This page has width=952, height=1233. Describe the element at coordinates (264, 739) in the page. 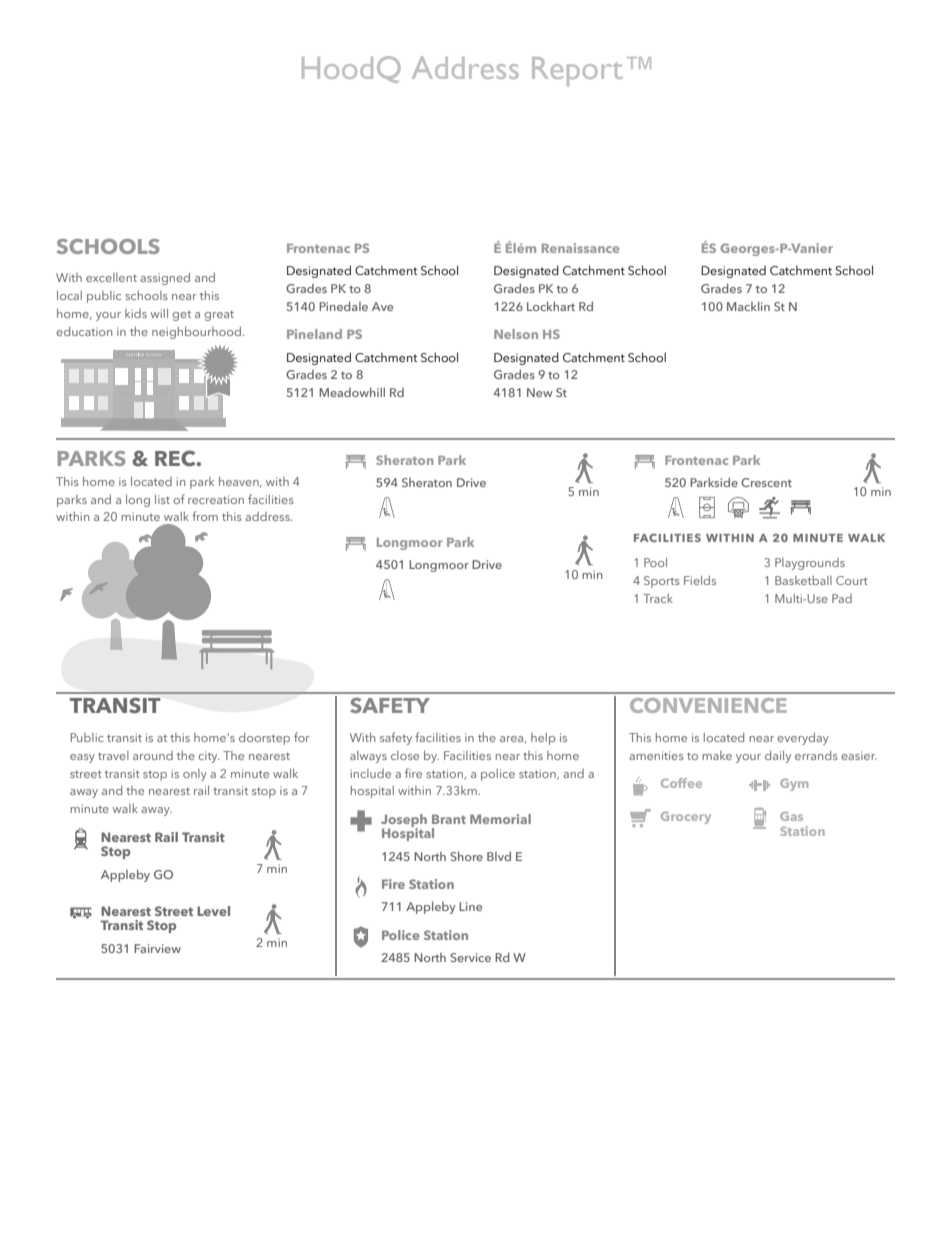

I see `doorstep` at that location.
